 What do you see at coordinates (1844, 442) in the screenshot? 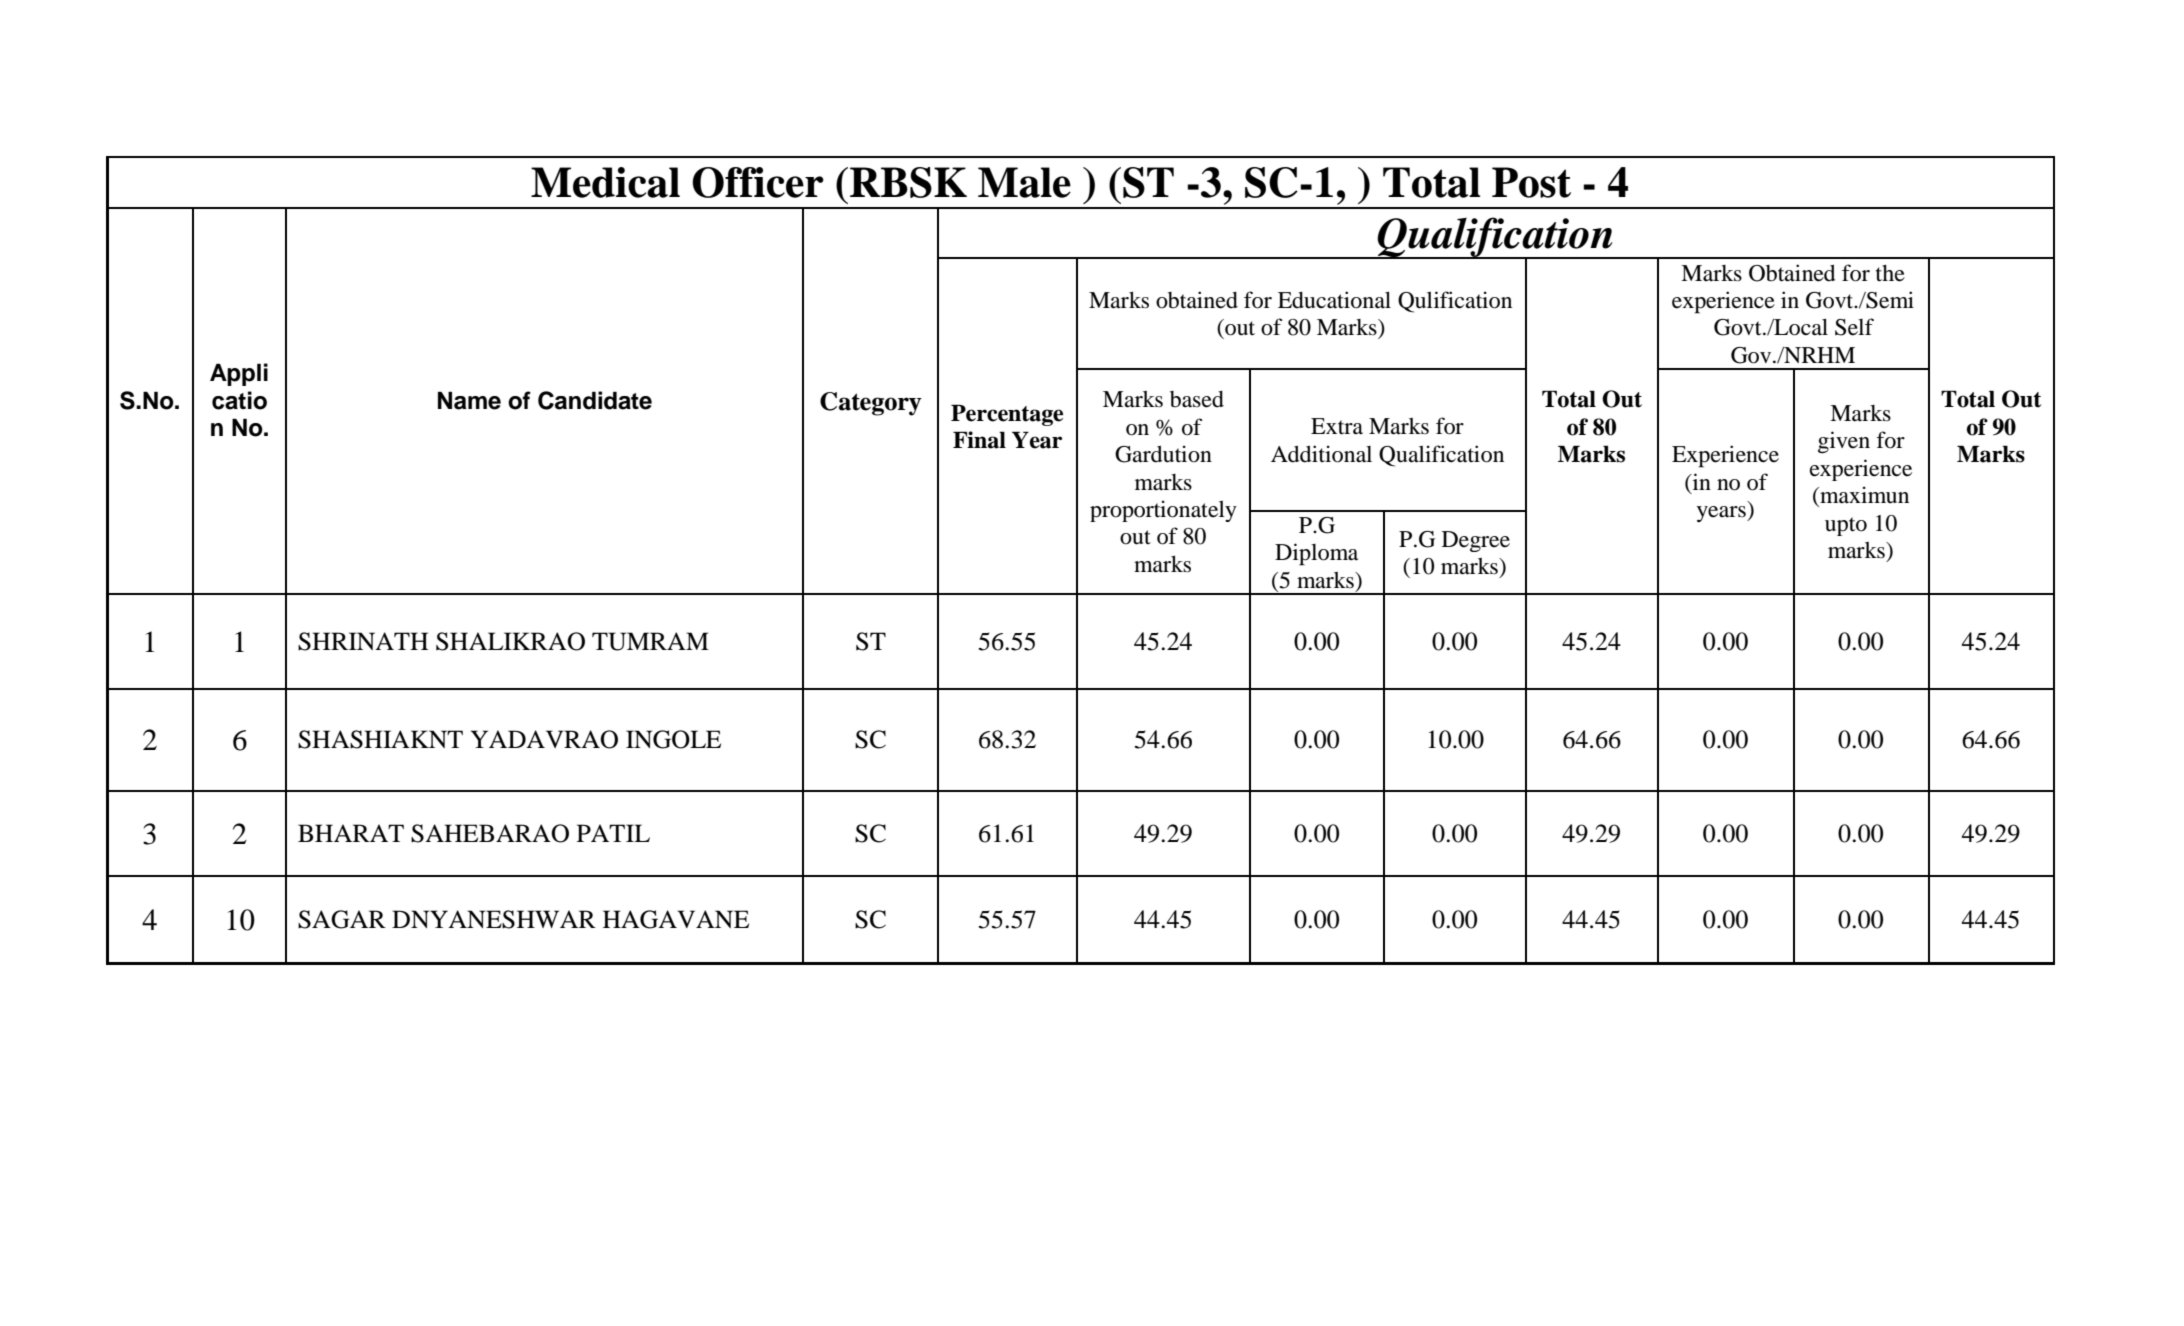
I see `given` at bounding box center [1844, 442].
